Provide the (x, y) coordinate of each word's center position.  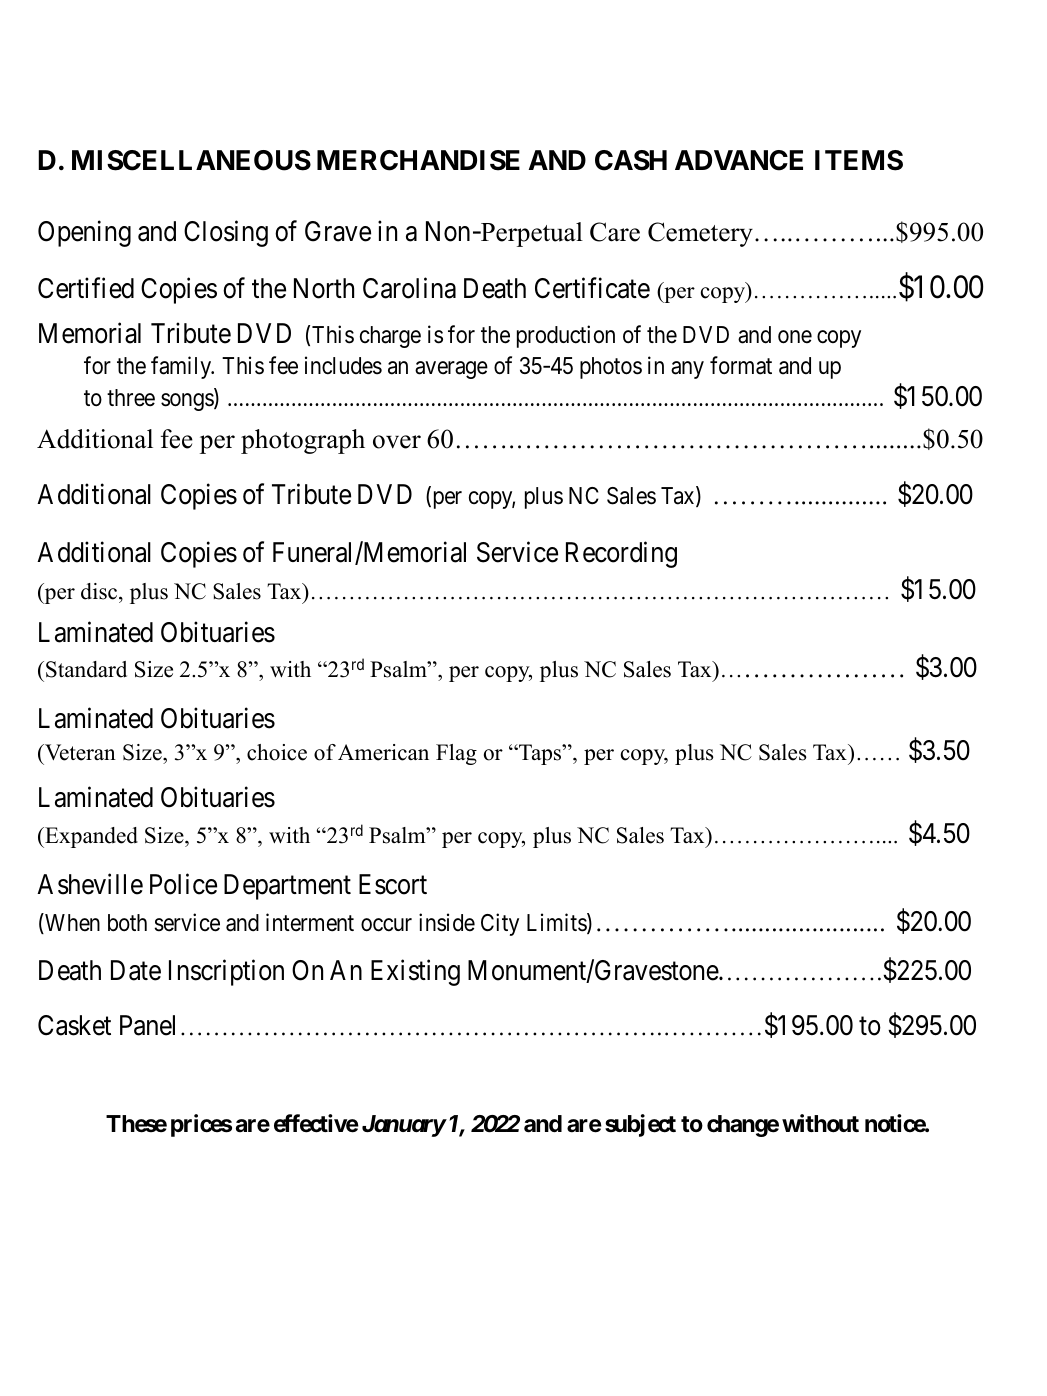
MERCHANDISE (418, 160)
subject (640, 1125)
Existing (415, 972)
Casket (74, 1025)
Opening (84, 233)
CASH (631, 160)
